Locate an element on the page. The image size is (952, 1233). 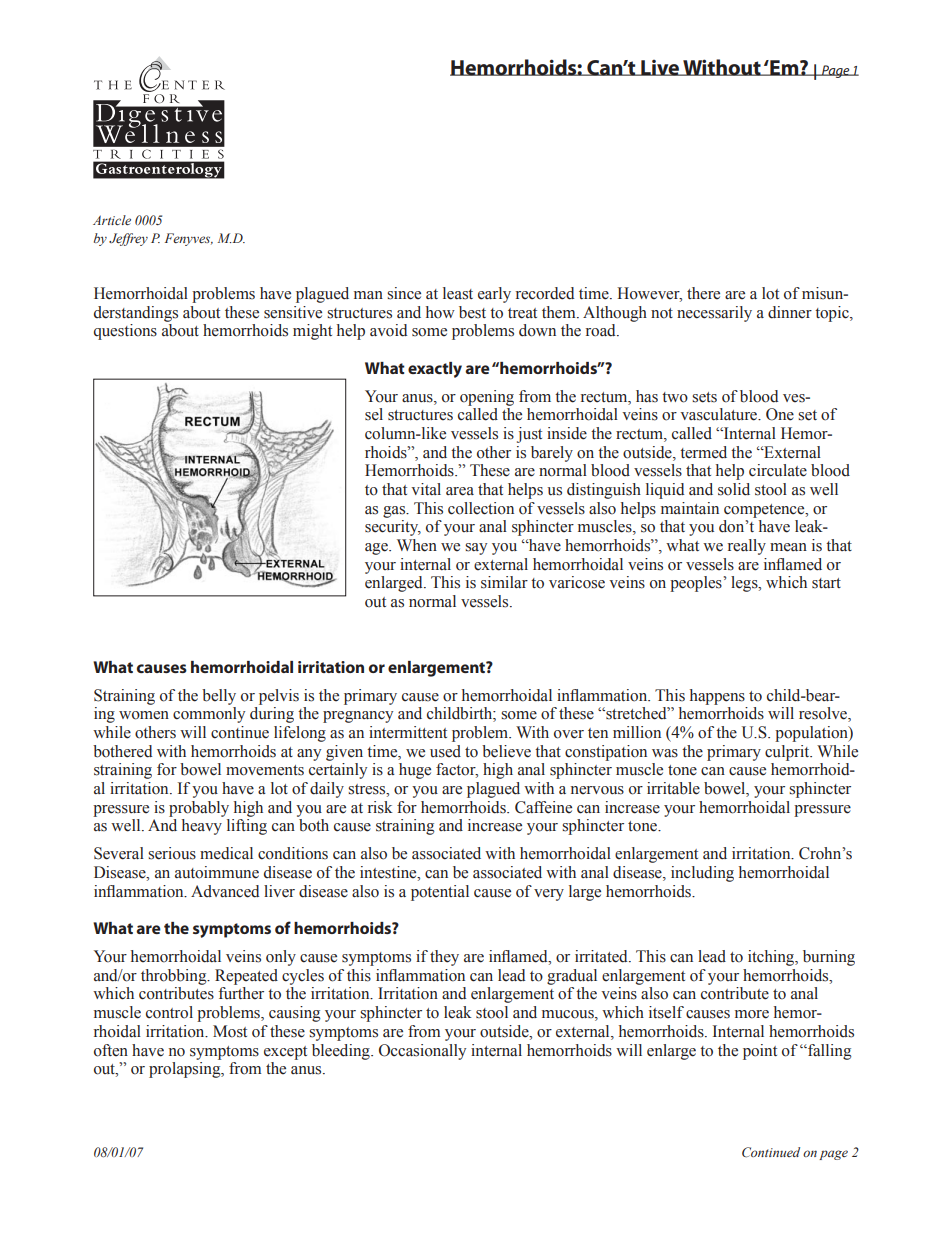
Occasionally is located at coordinates (422, 1052).
